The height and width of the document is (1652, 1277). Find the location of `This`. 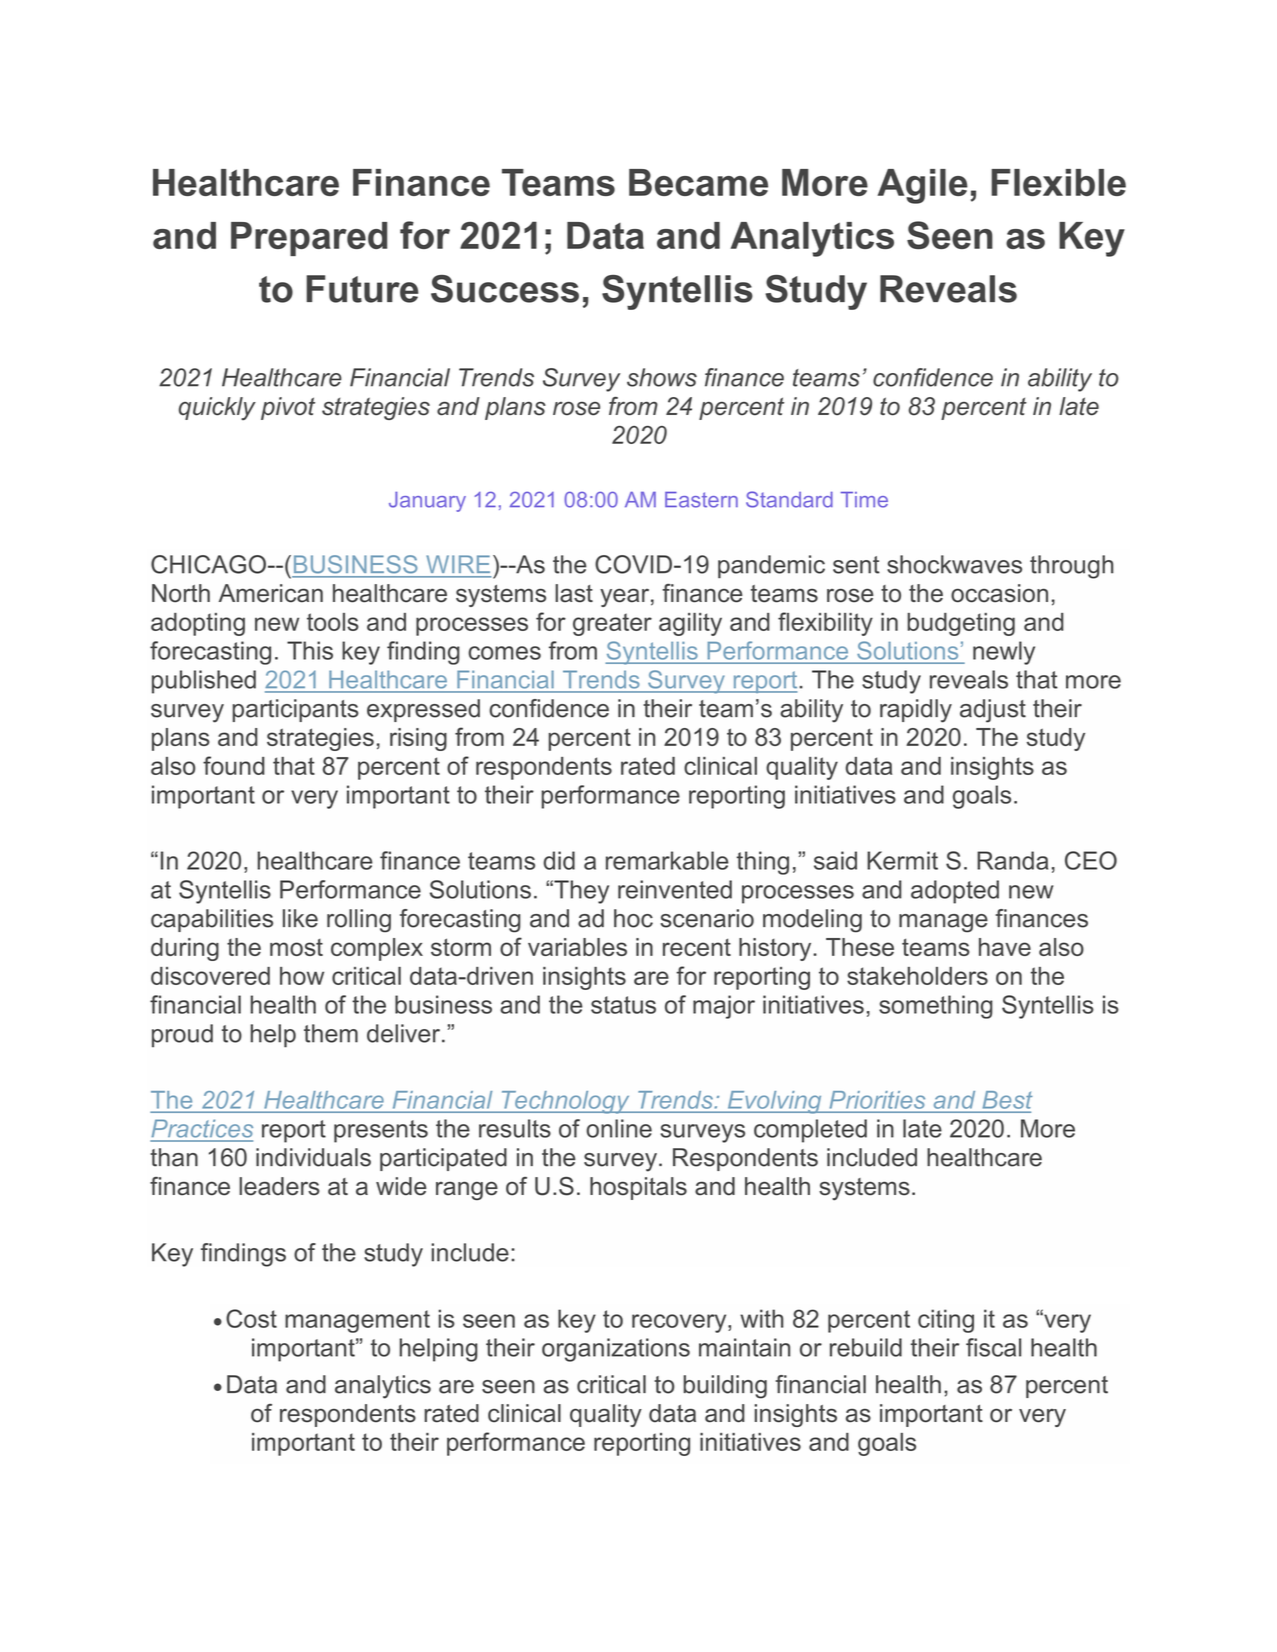

This is located at coordinates (310, 650).
